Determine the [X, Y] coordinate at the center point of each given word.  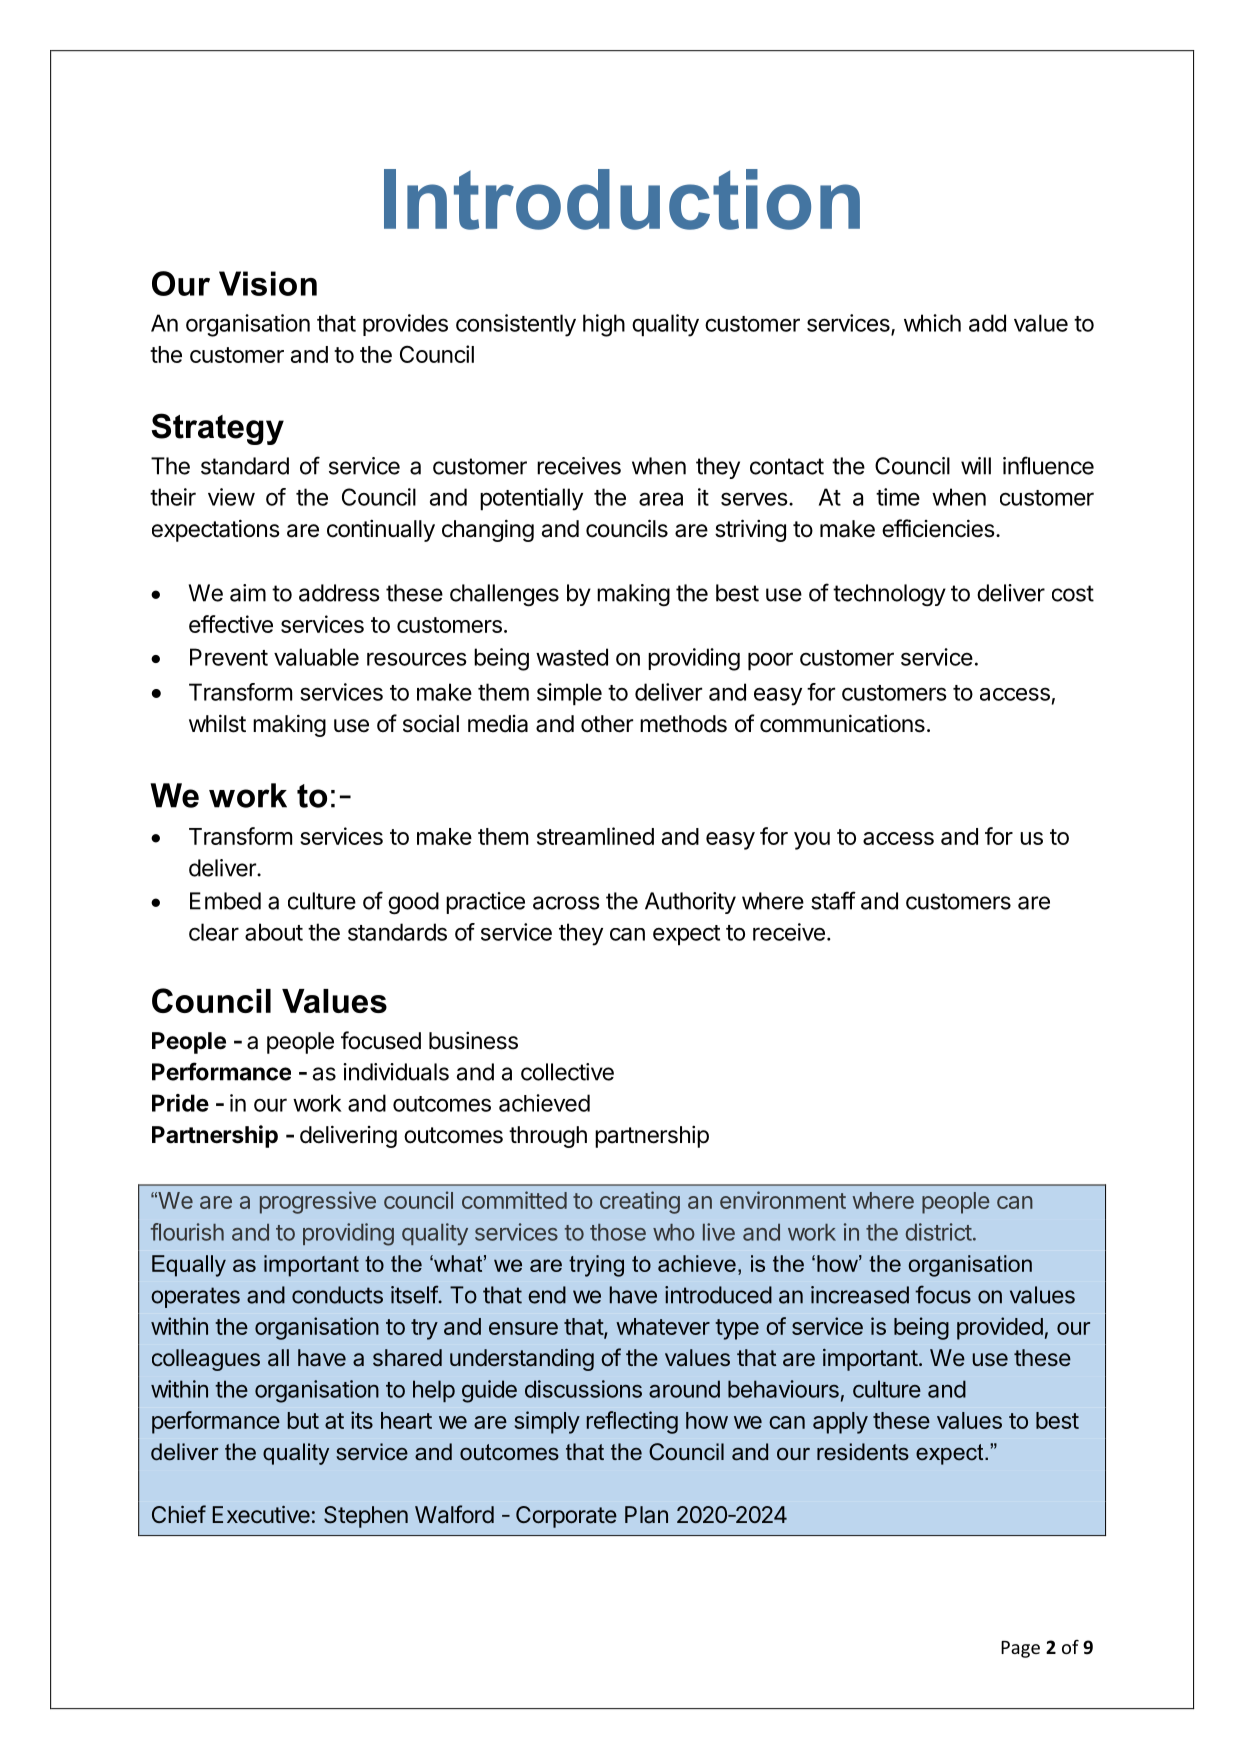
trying [596, 1266]
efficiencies [938, 528]
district [939, 1232]
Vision [268, 283]
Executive [261, 1514]
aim [248, 593]
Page [1020, 1649]
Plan [646, 1515]
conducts [337, 1295]
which [932, 323]
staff [833, 900]
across [566, 903]
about [274, 932]
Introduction [622, 199]
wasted [572, 657]
